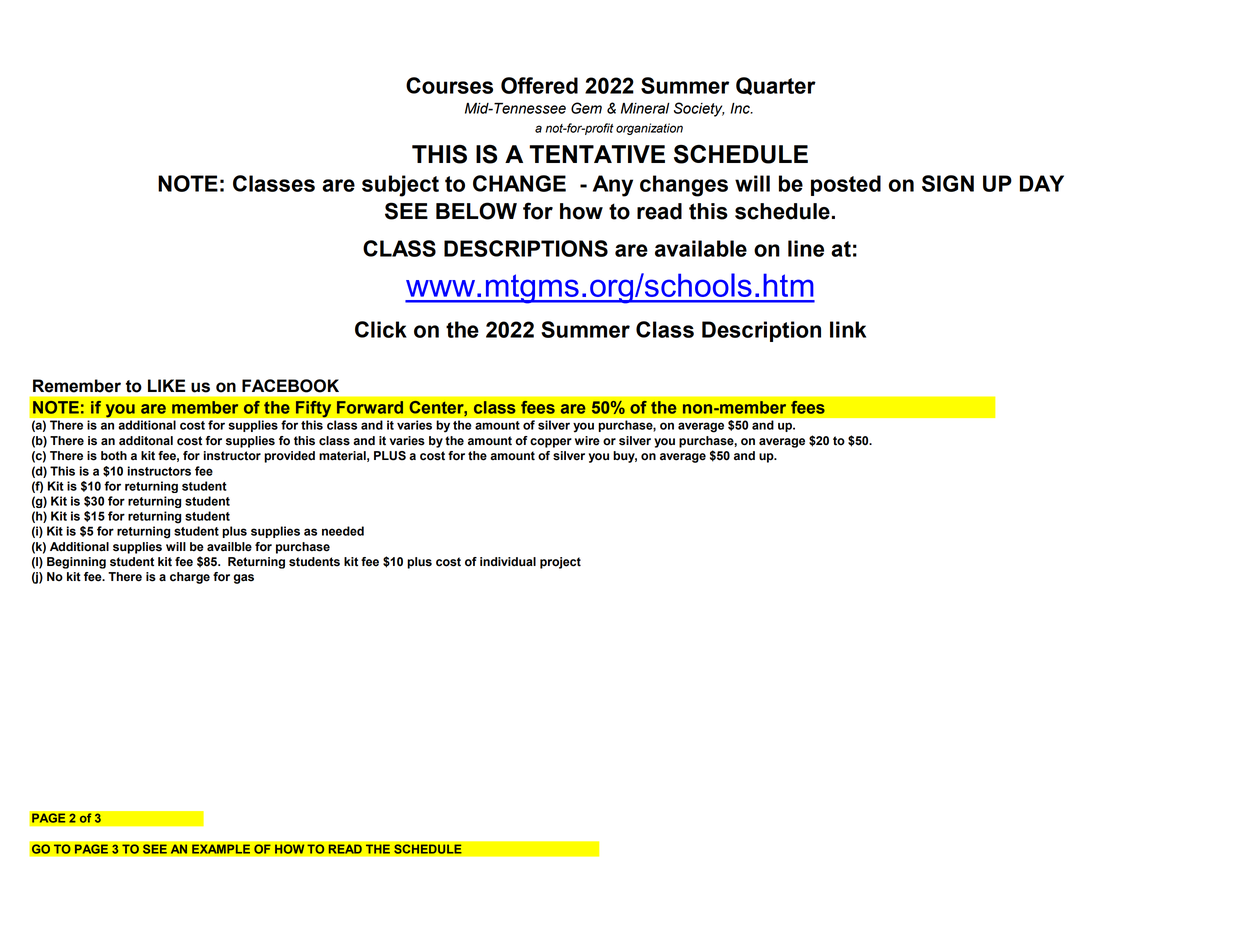 This screenshot has height=952, width=1233. I want to click on link, so click(848, 329).
